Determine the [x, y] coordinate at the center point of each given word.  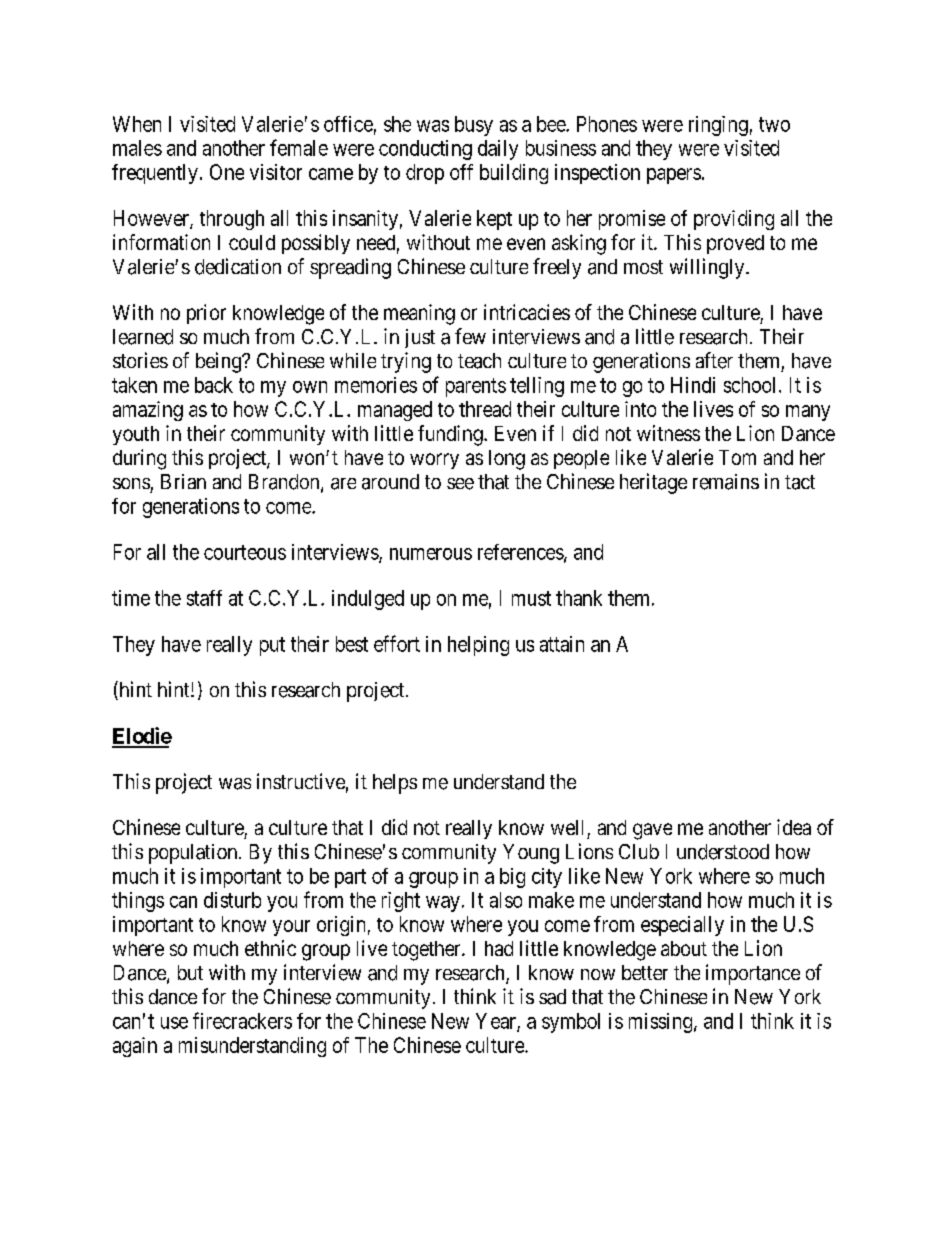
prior [206, 314]
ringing [718, 126]
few [470, 336]
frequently [155, 174]
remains [726, 482]
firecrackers [242, 1020]
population [194, 854]
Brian [183, 481]
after [714, 360]
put [272, 646]
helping [478, 646]
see [460, 484]
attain [562, 644]
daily [498, 150]
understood [723, 852]
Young [531, 854]
